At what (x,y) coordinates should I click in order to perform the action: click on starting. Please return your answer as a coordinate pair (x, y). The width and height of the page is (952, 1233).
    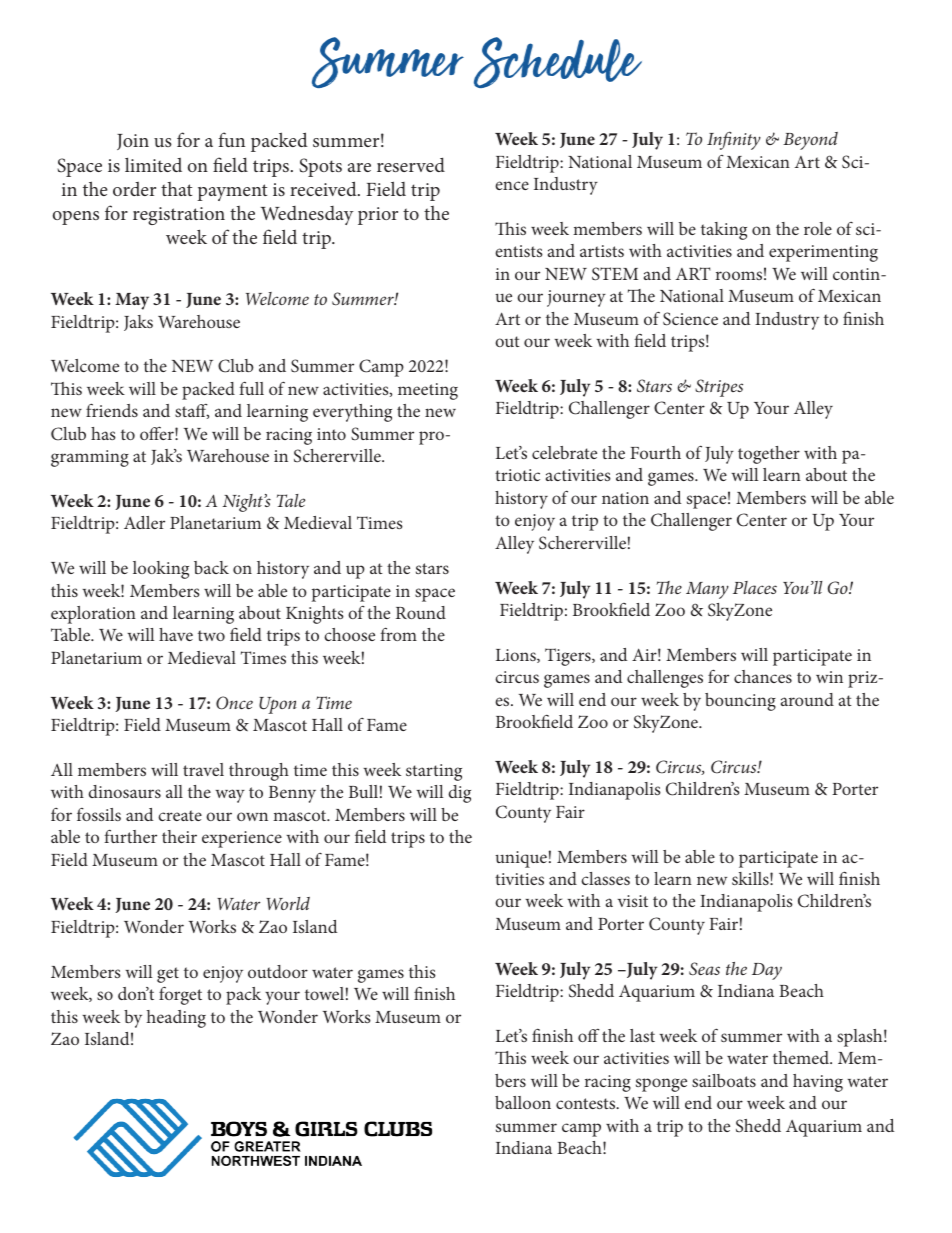
    Looking at the image, I should click on (434, 772).
